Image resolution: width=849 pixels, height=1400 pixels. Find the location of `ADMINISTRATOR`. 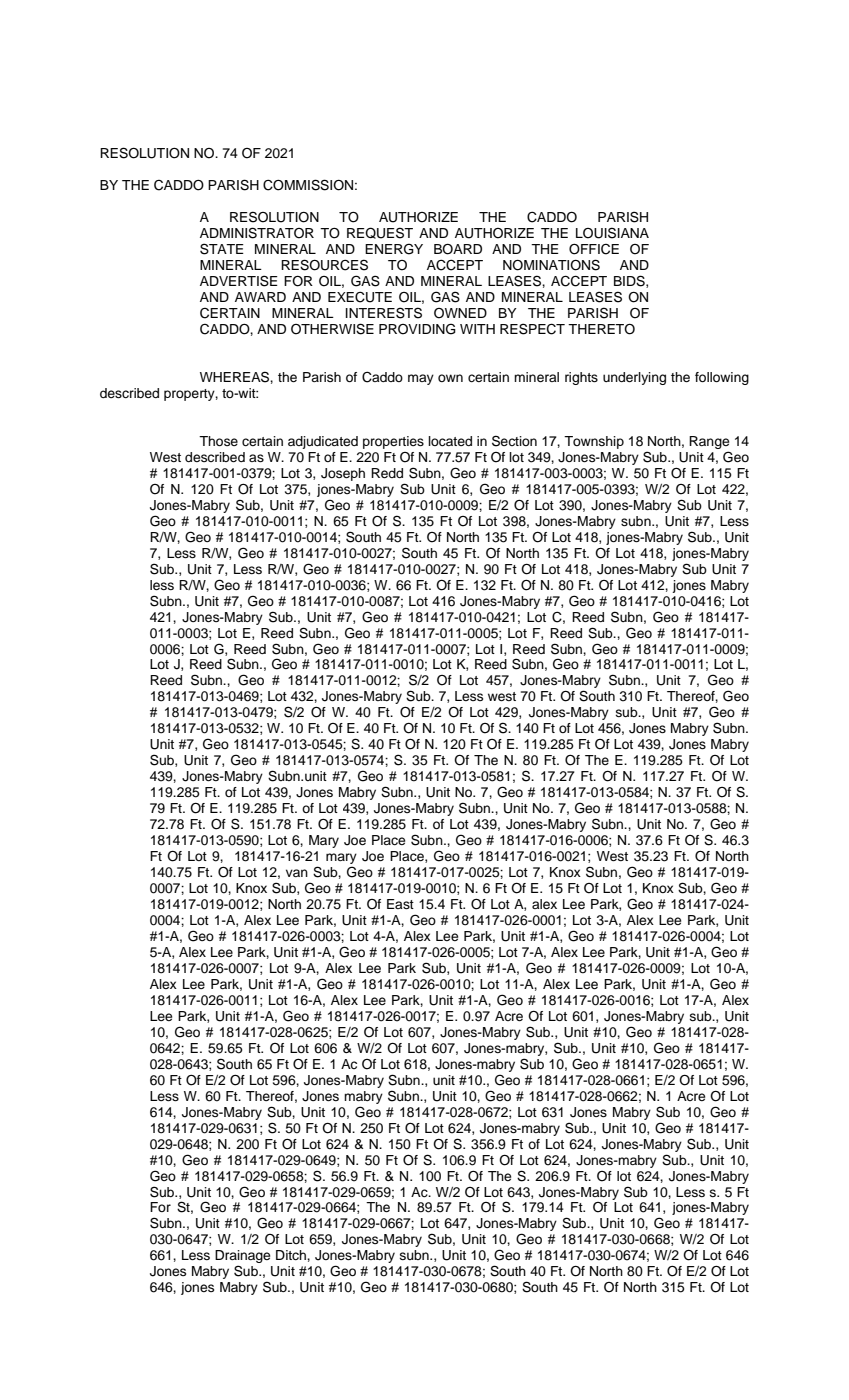

ADMINISTRATOR is located at coordinates (257, 233).
